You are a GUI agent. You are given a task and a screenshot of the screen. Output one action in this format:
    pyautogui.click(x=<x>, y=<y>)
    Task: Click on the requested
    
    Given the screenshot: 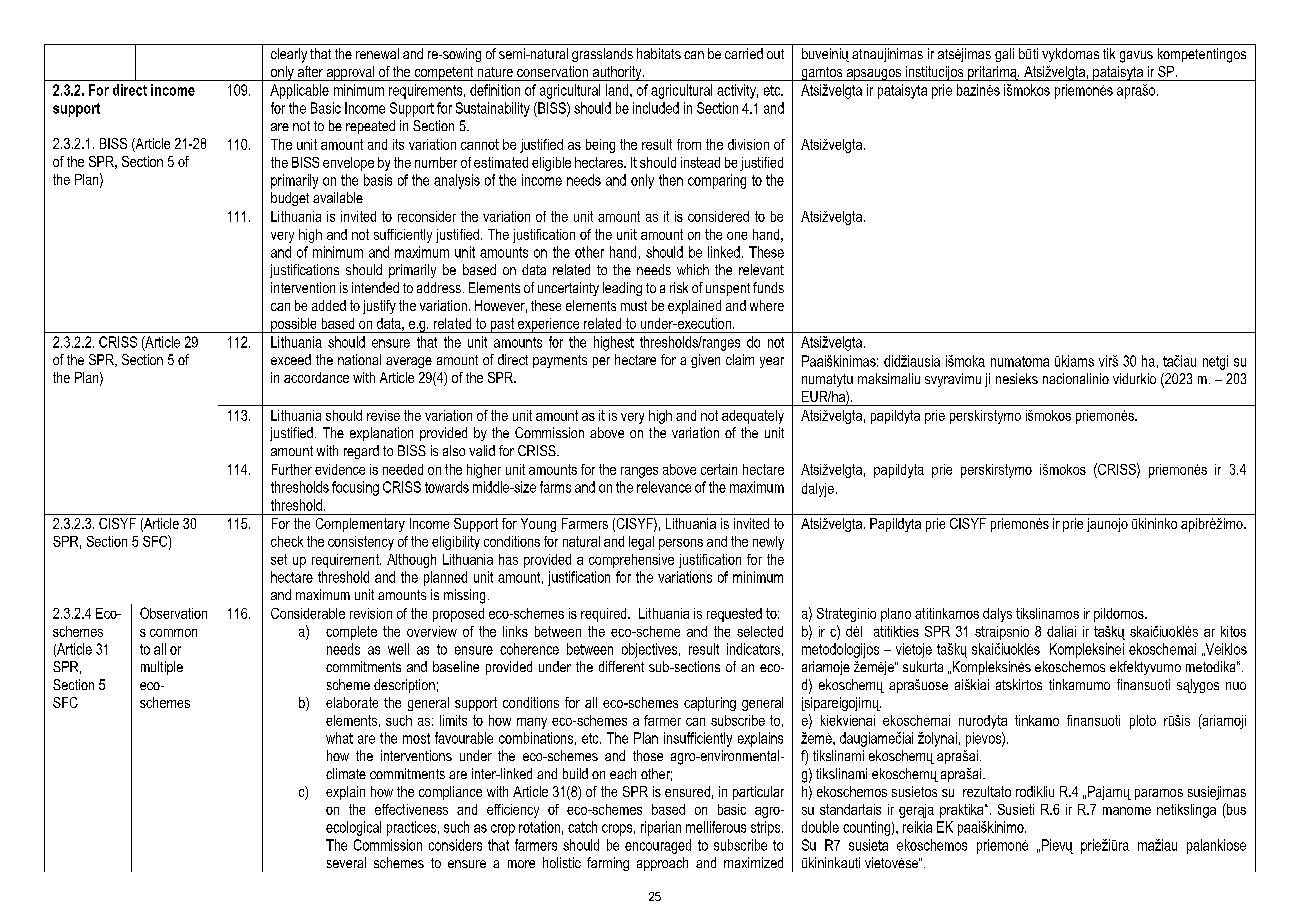 What is the action you would take?
    pyautogui.click(x=734, y=615)
